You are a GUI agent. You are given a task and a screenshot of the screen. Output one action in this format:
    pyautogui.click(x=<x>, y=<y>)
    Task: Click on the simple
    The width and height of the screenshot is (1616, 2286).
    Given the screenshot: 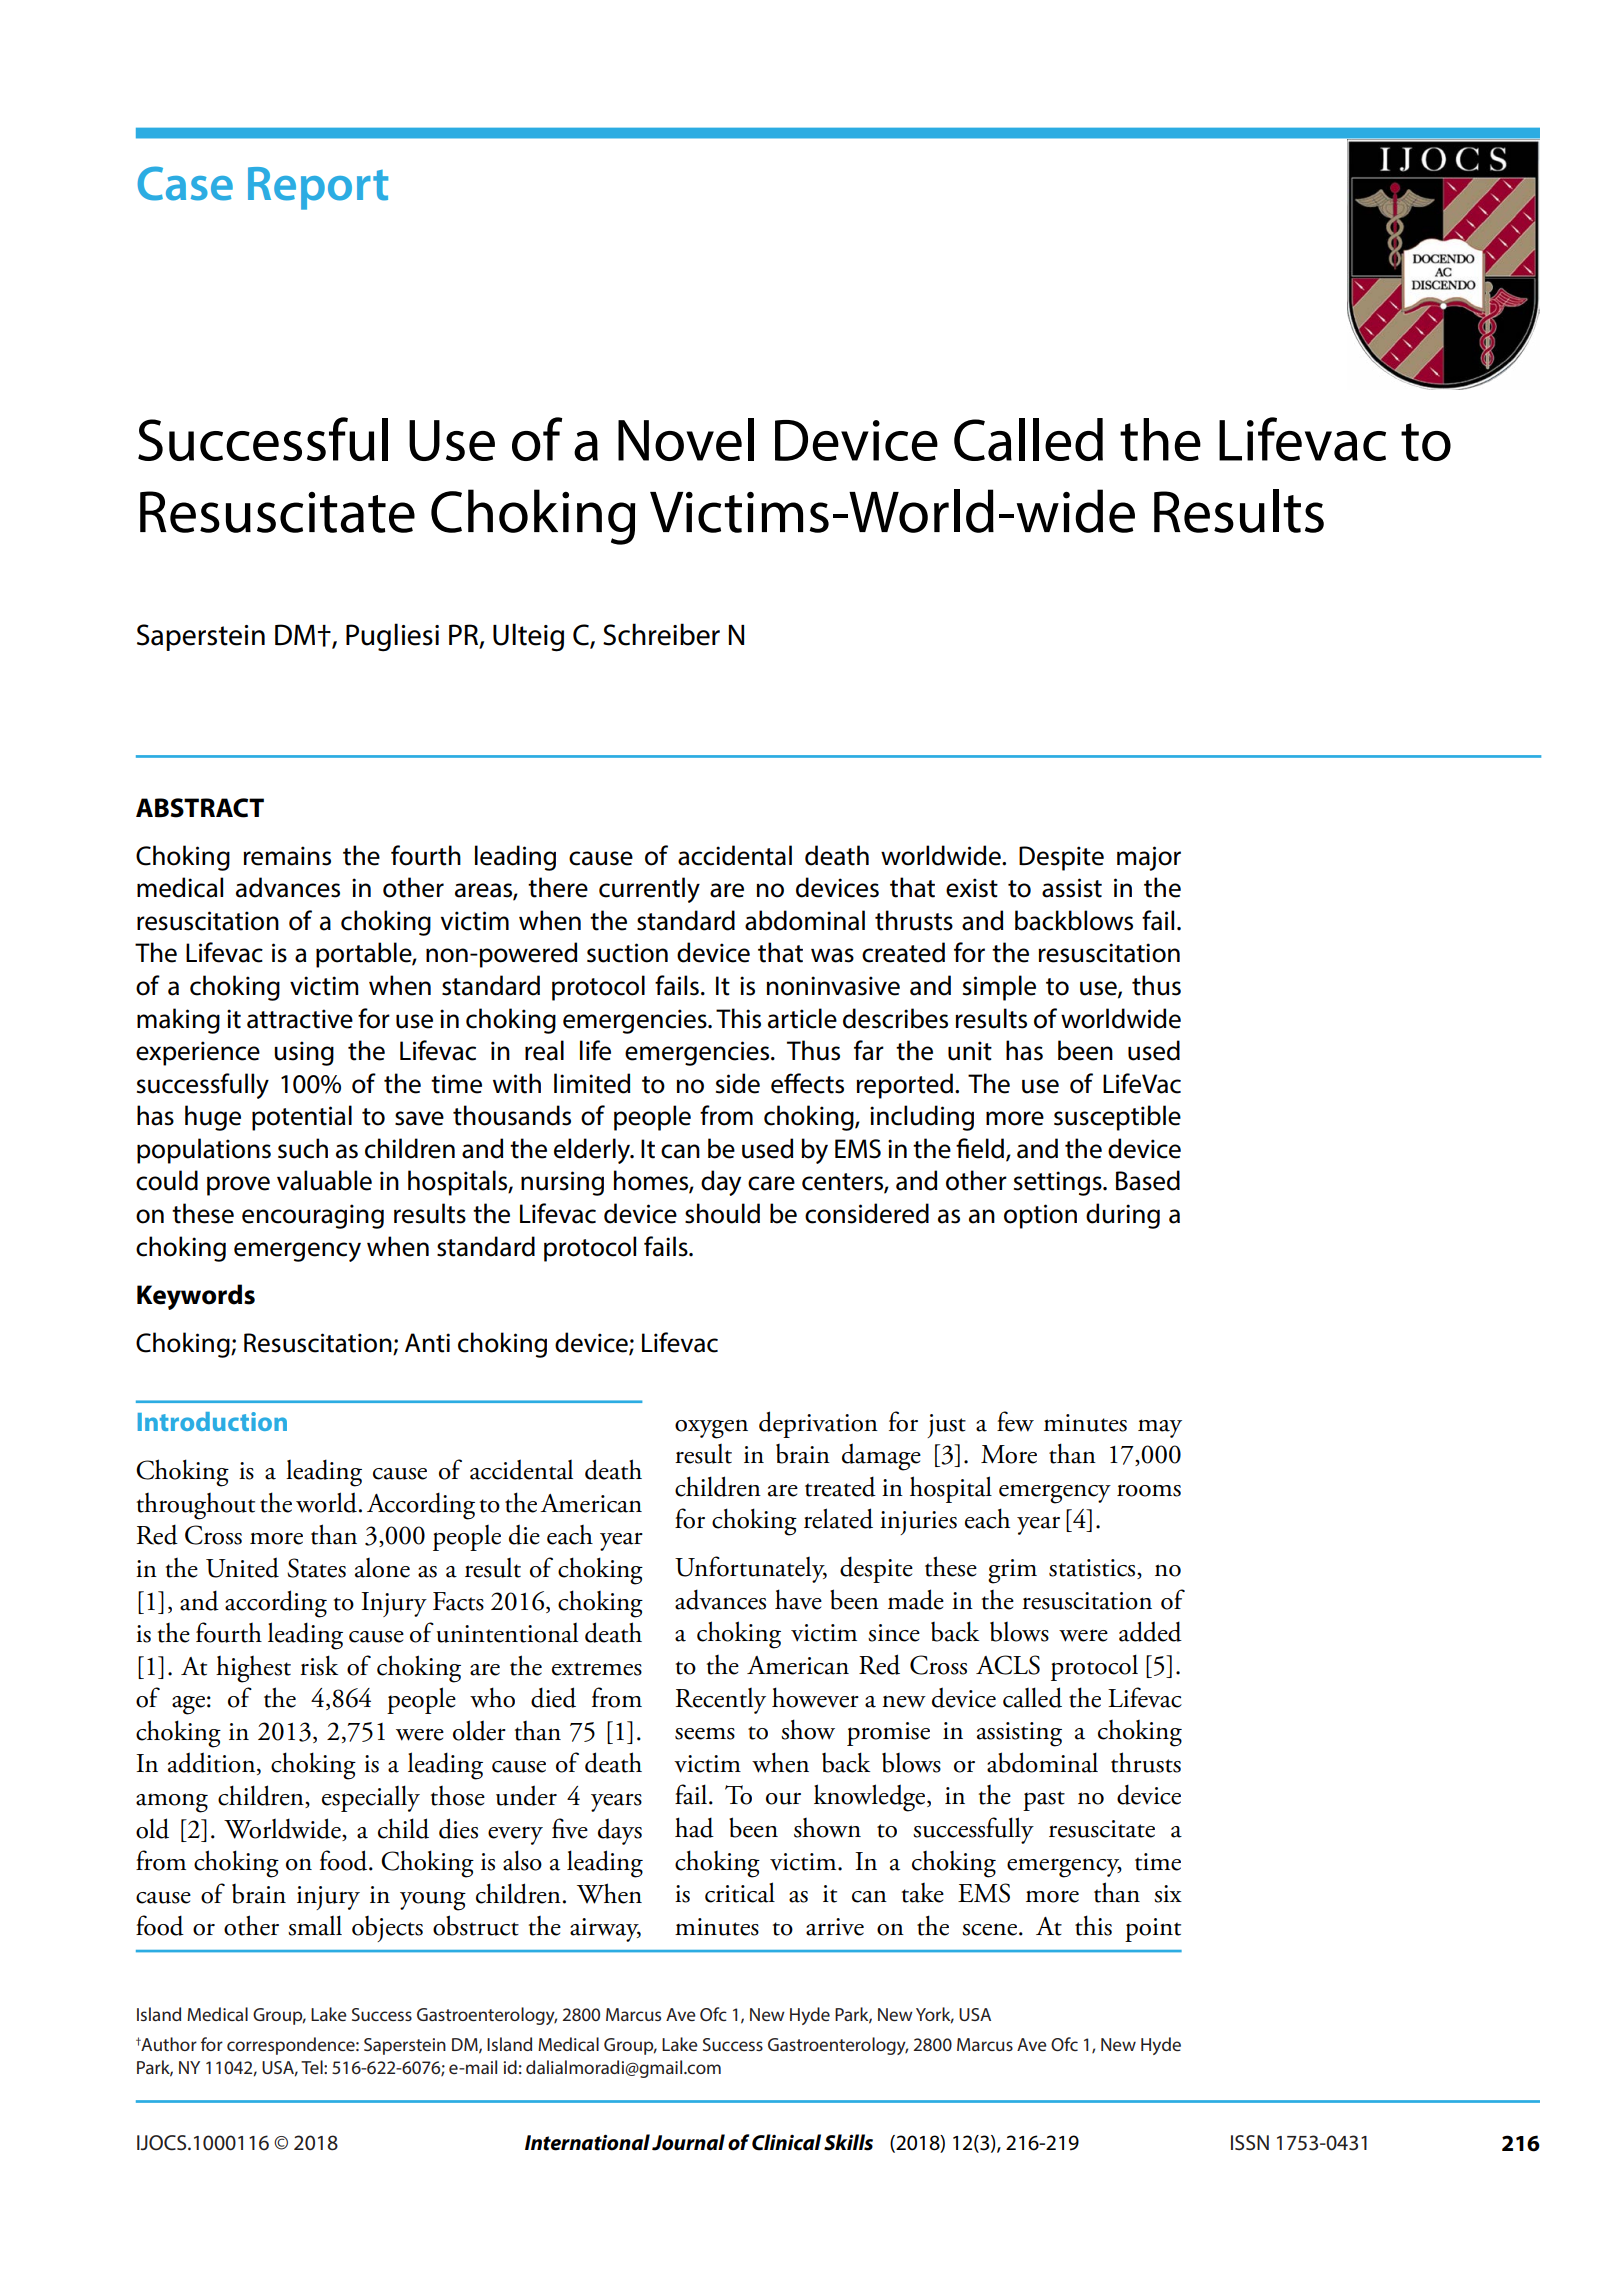 What is the action you would take?
    pyautogui.click(x=999, y=988)
